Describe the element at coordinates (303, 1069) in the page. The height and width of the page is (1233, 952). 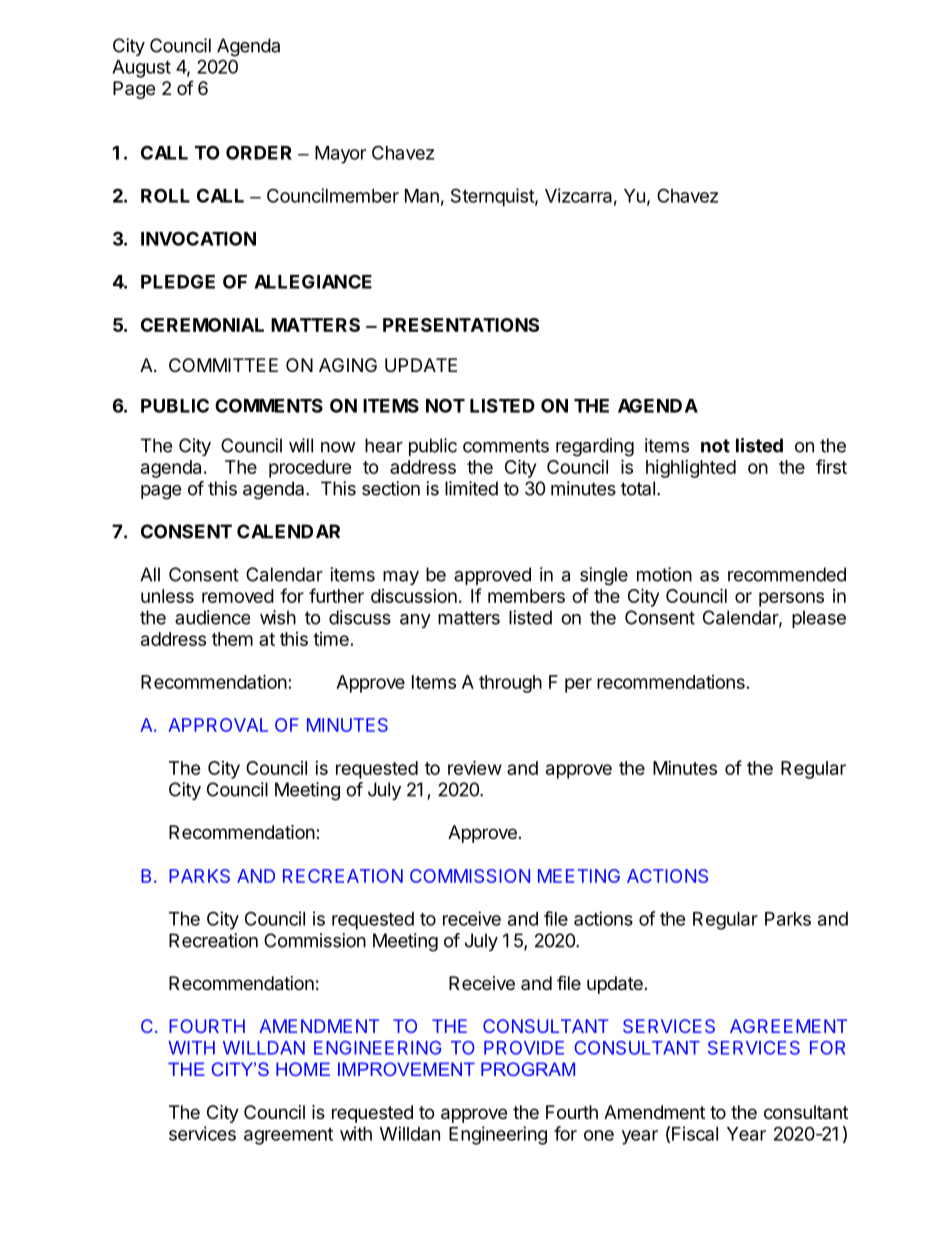
I see `HOME` at that location.
